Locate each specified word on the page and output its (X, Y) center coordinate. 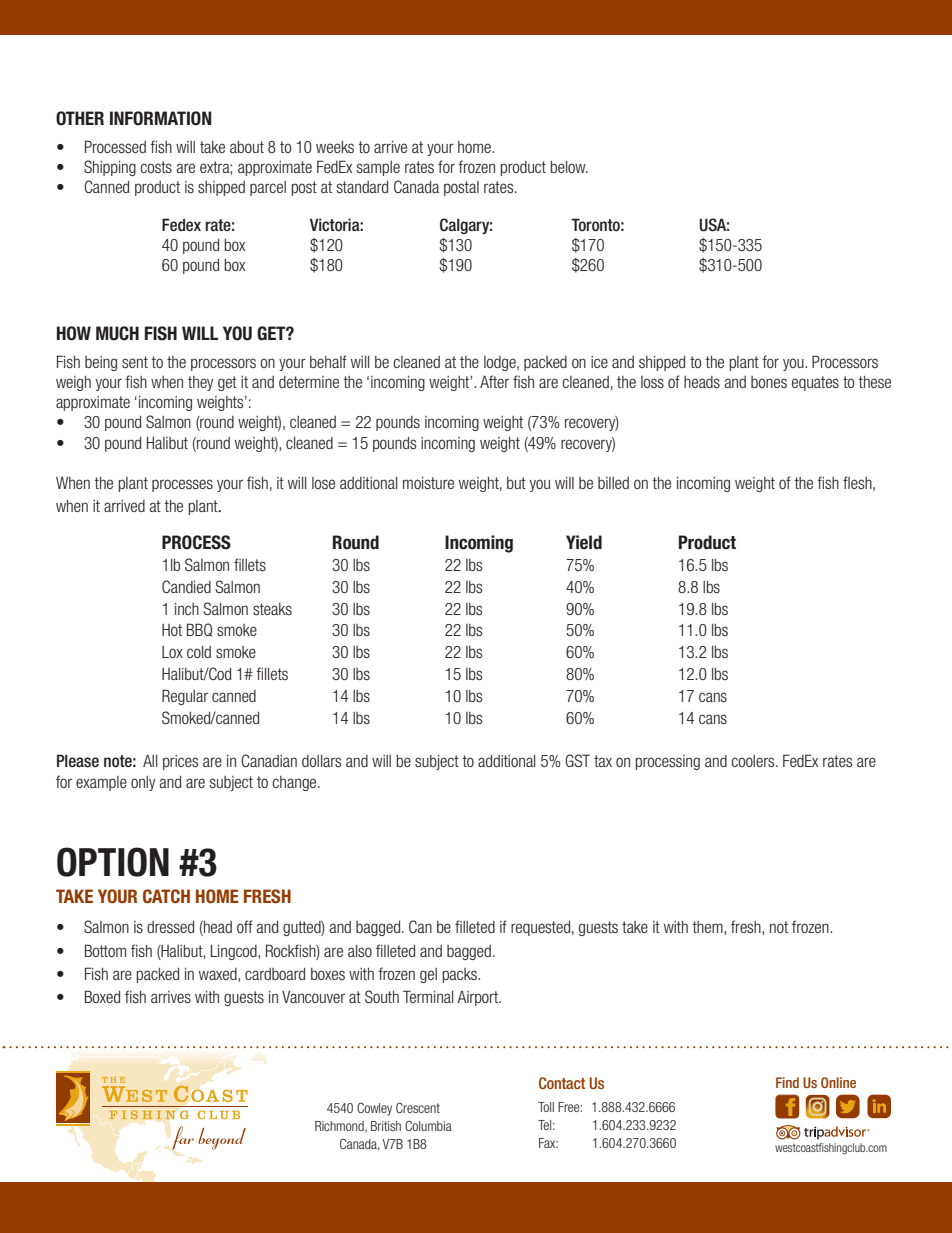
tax (603, 761)
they (200, 383)
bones (769, 382)
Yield (584, 542)
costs (156, 167)
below (569, 167)
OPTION (113, 862)
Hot (172, 630)
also (360, 951)
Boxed (102, 996)
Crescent (418, 1108)
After (494, 381)
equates (815, 383)
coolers (754, 761)
